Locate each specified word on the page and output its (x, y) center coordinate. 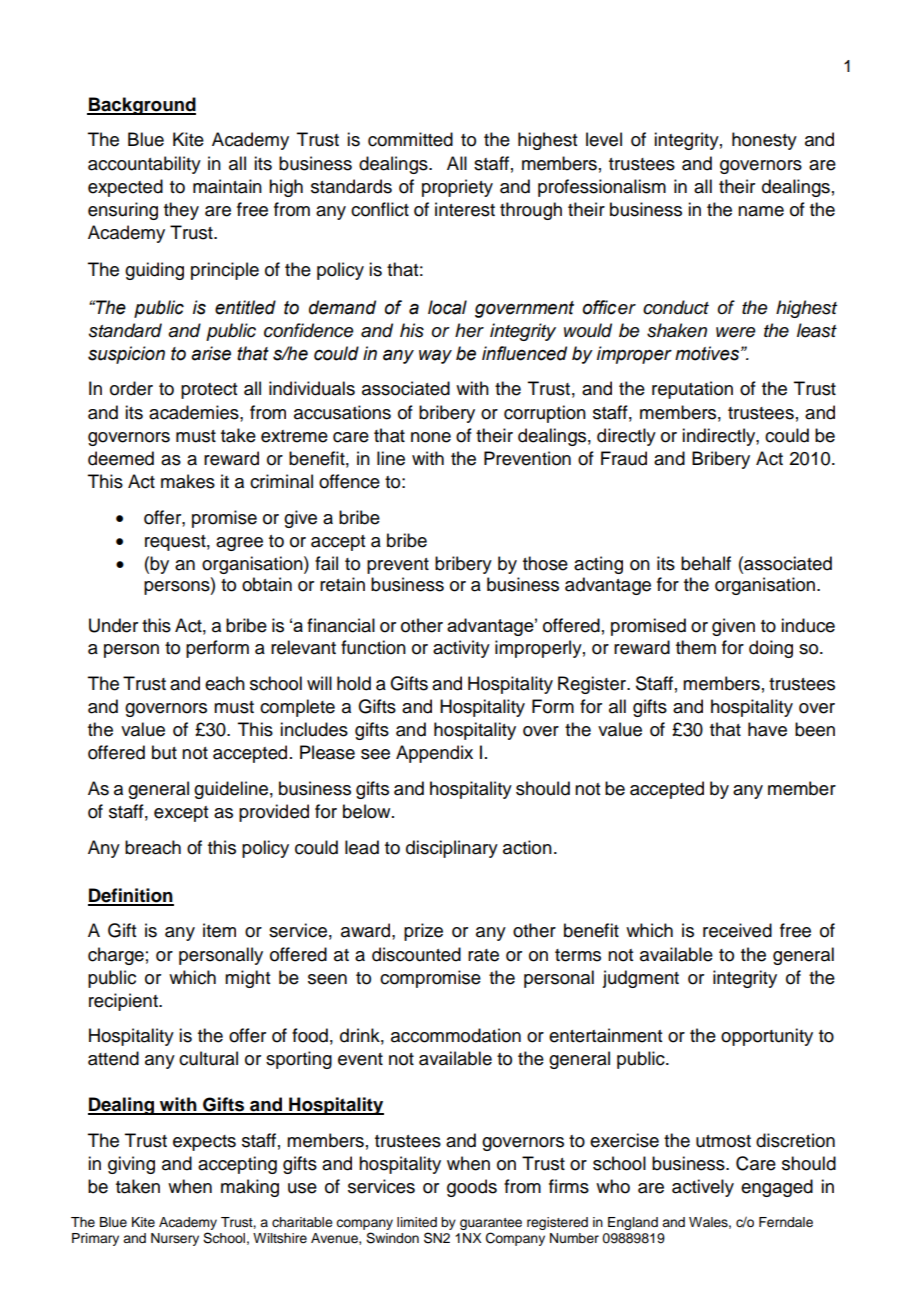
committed (410, 139)
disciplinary (452, 849)
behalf (706, 563)
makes (188, 481)
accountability (144, 165)
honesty (764, 141)
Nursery (175, 1239)
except (181, 814)
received (737, 930)
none (431, 437)
